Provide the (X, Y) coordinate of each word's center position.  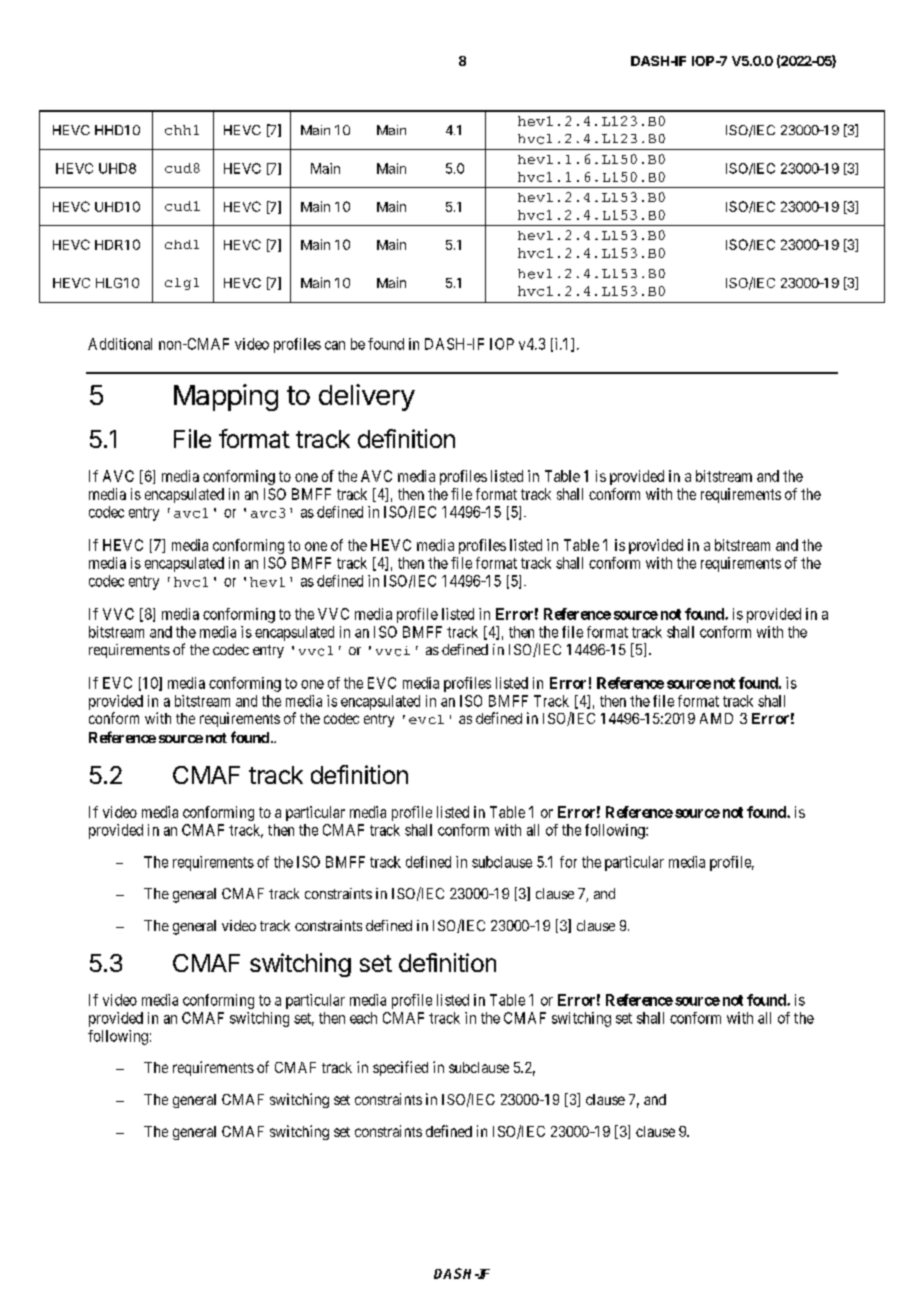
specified (400, 1068)
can (335, 345)
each (363, 1018)
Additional (120, 344)
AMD (716, 718)
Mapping (226, 397)
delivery (367, 397)
